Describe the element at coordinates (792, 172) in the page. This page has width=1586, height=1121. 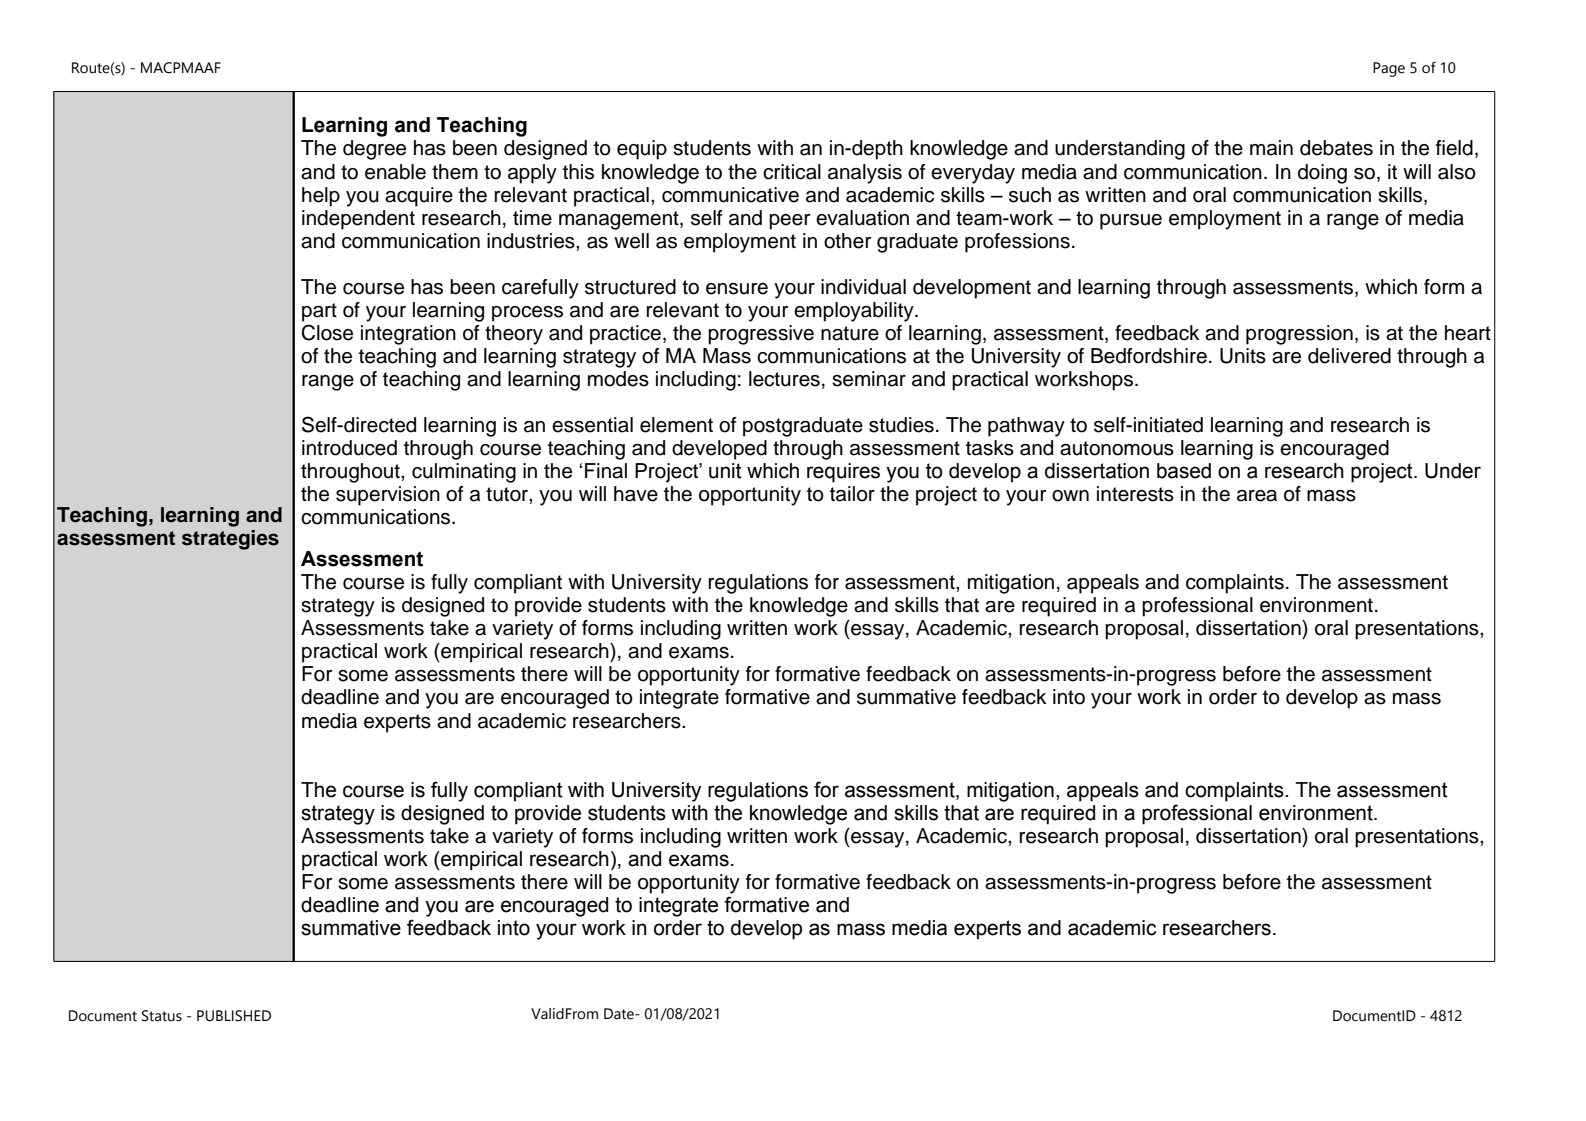
I see `critical` at that location.
